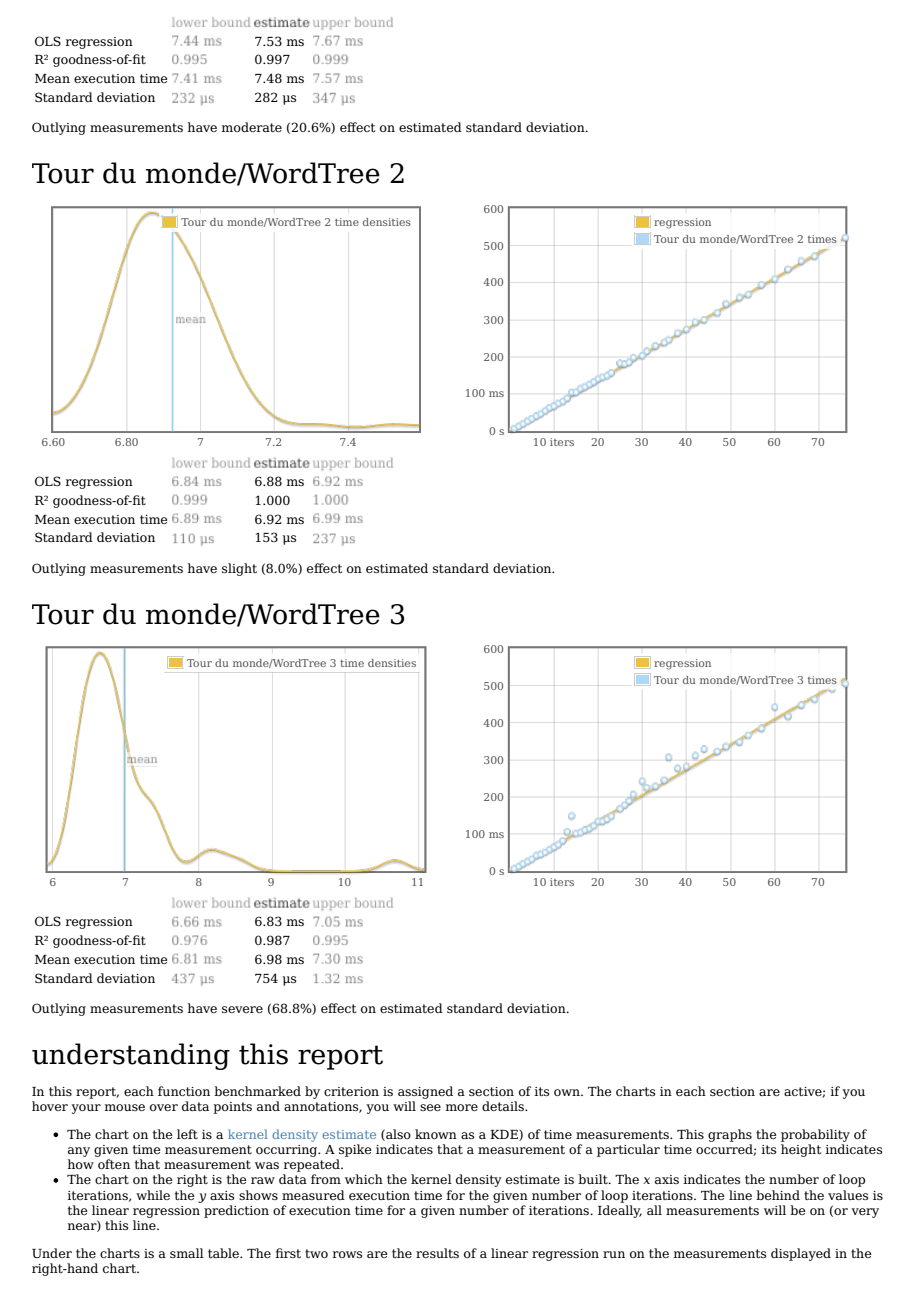 The image size is (924, 1308). Describe the element at coordinates (778, 1195) in the document. I see `behind` at that location.
